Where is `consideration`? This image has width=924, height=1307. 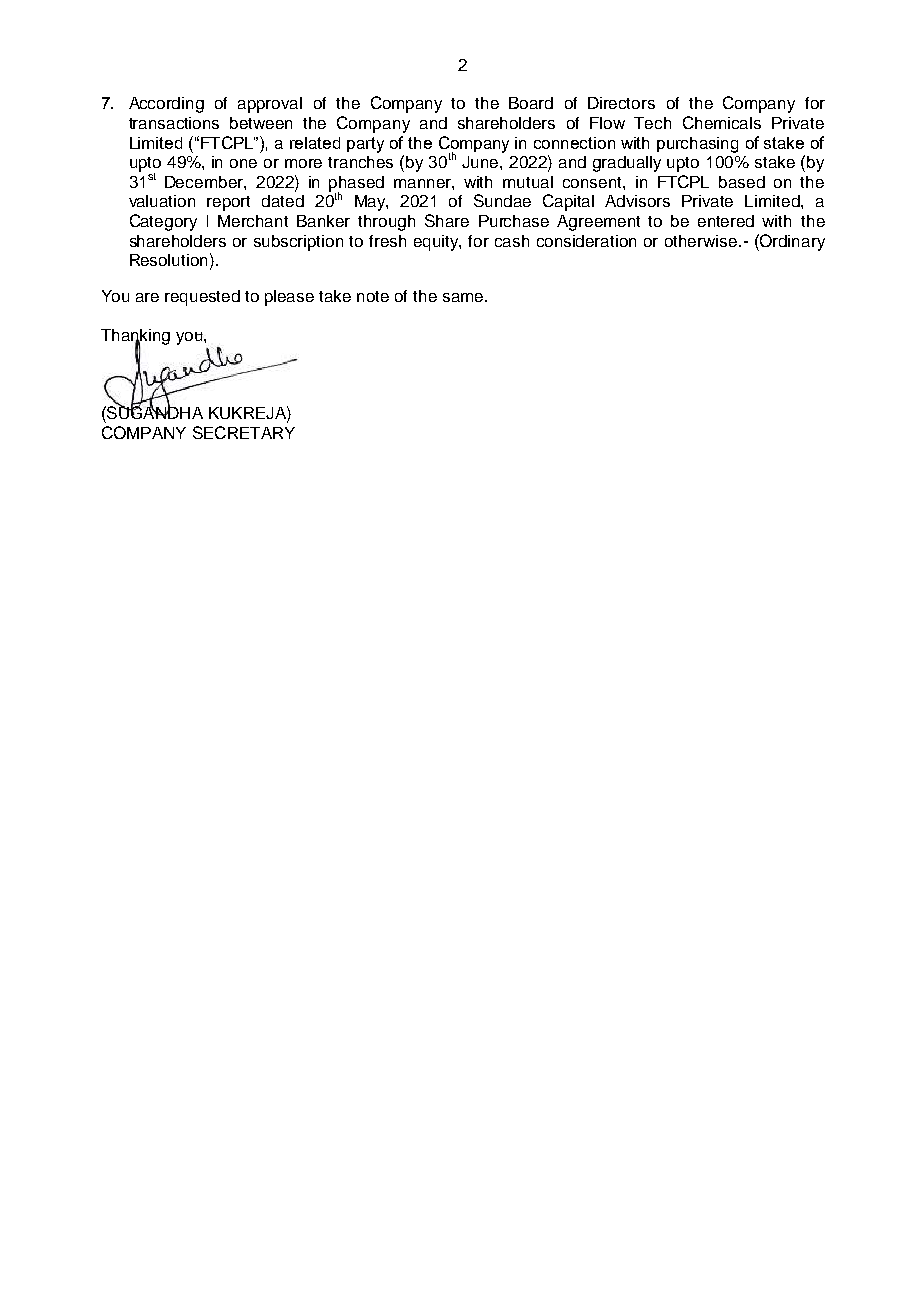
consideration is located at coordinates (586, 241).
